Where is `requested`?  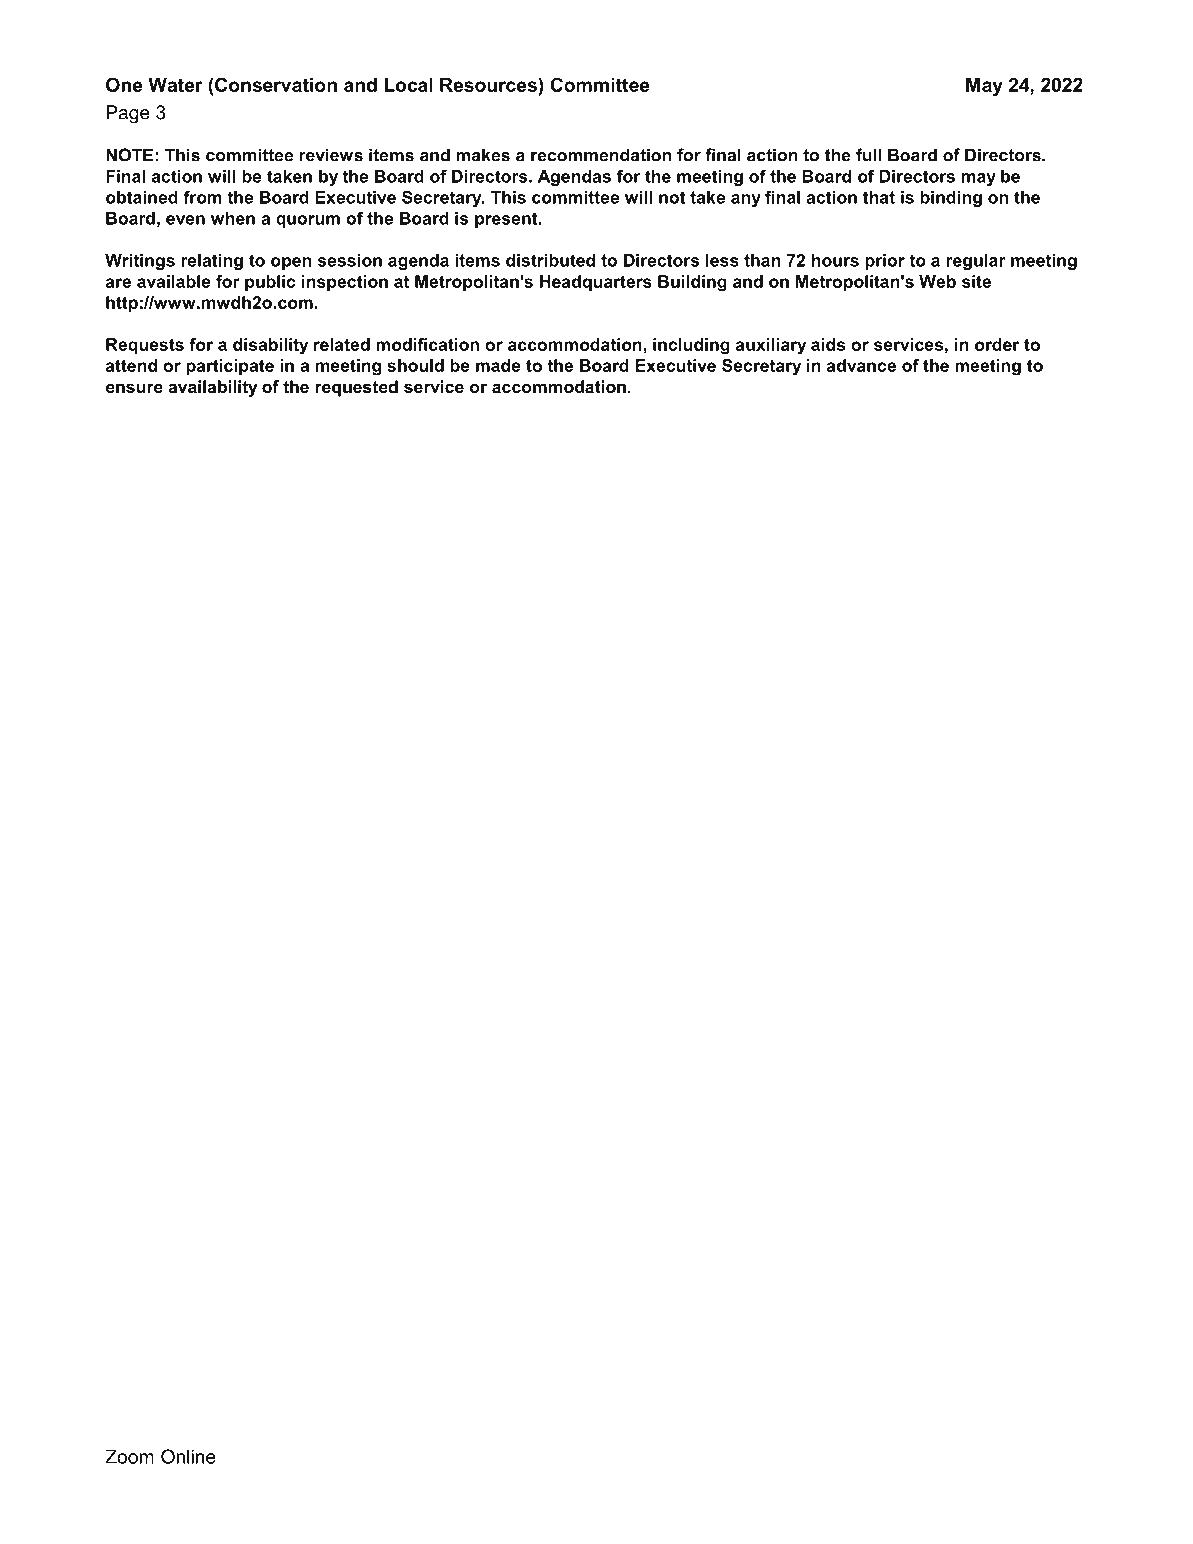 requested is located at coordinates (356, 388).
